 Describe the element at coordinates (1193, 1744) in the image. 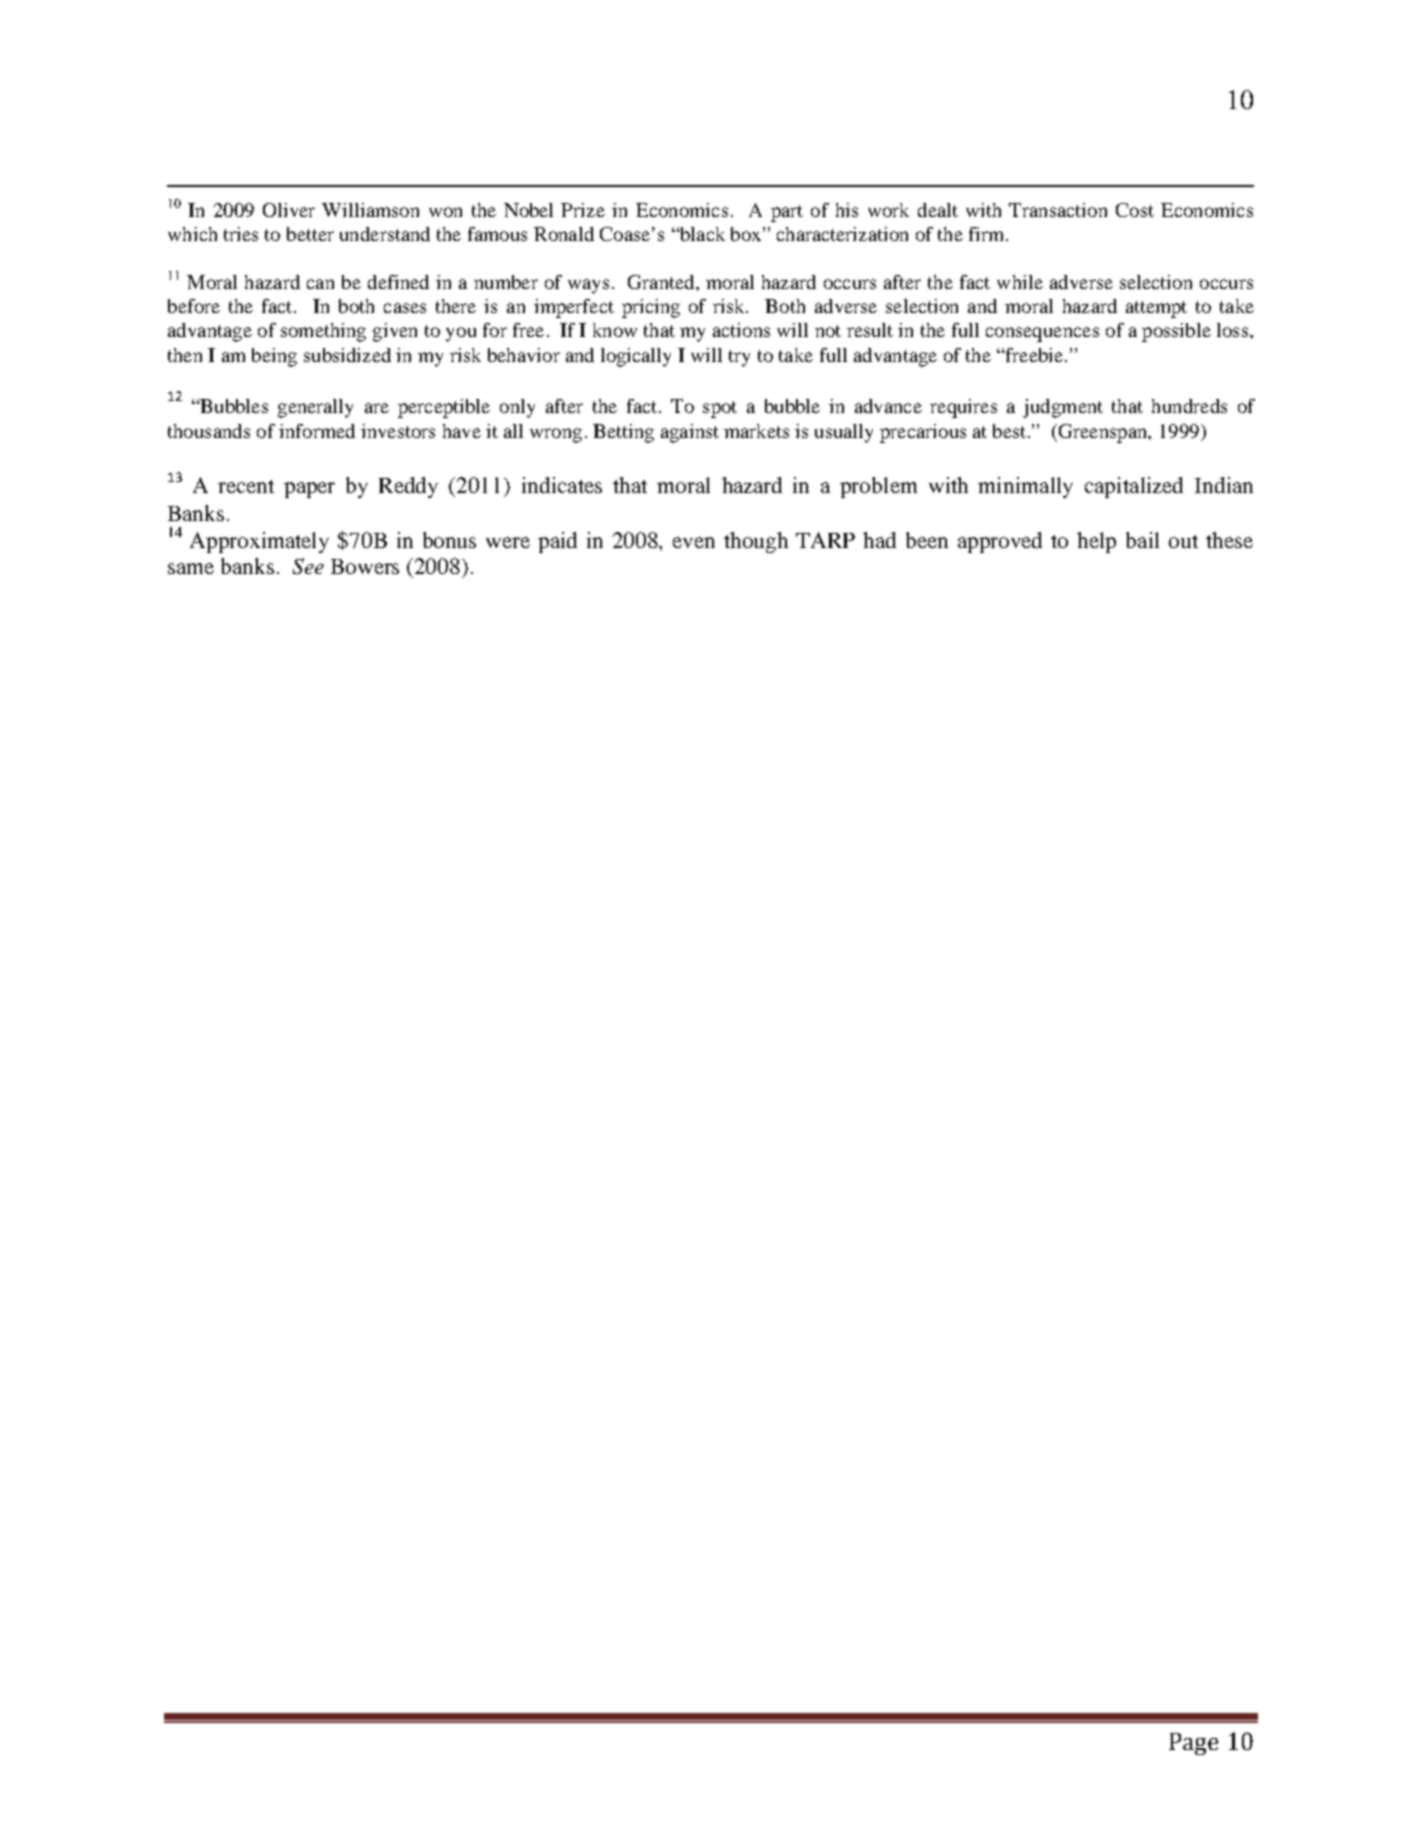

I see `Page` at that location.
